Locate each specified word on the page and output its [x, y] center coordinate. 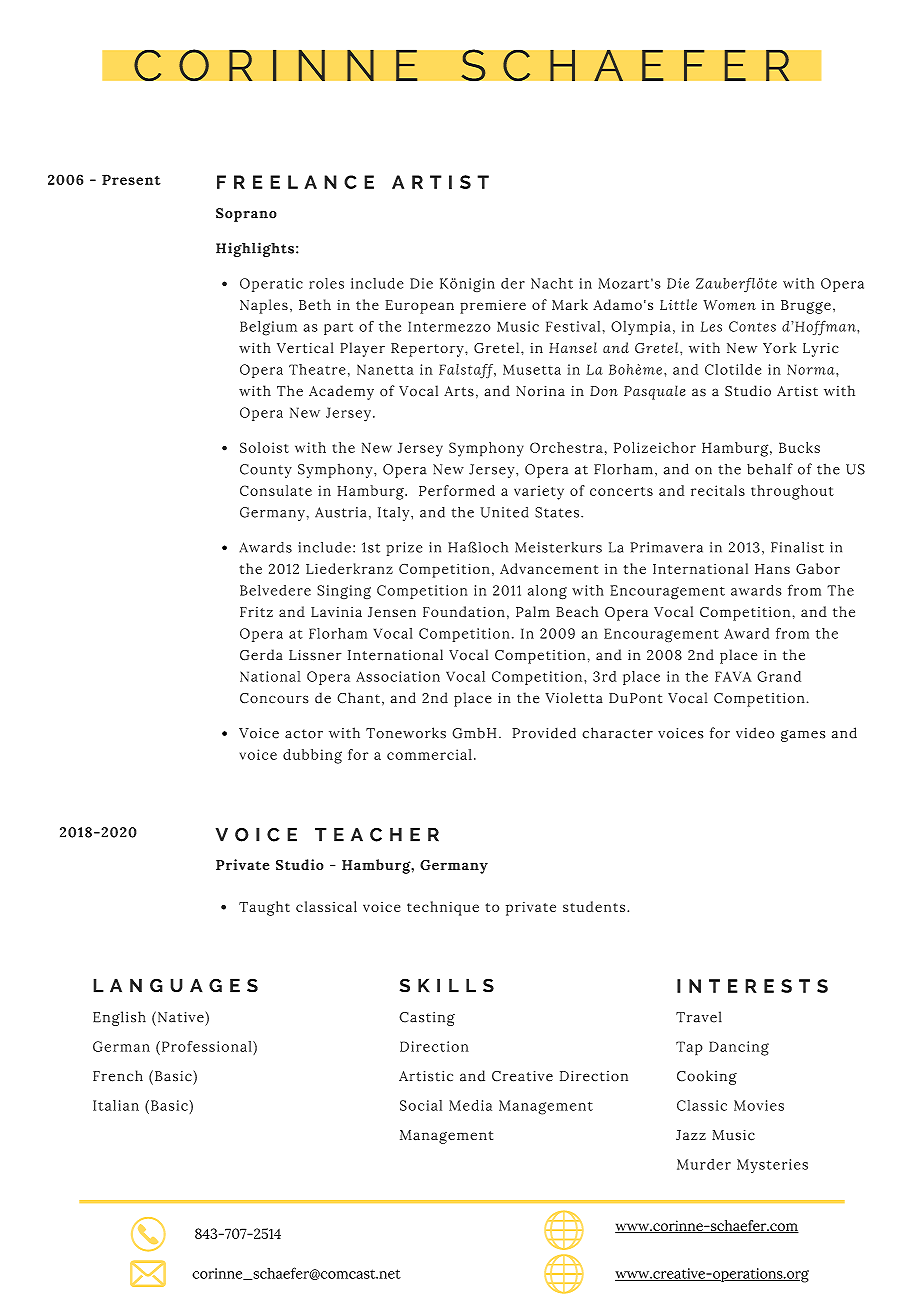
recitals [718, 490]
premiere [493, 307]
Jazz [691, 1135]
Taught [264, 908]
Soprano [246, 215]
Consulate [276, 490]
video [755, 733]
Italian [116, 1105]
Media [470, 1105]
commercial [429, 754]
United [504, 512]
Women [729, 305]
